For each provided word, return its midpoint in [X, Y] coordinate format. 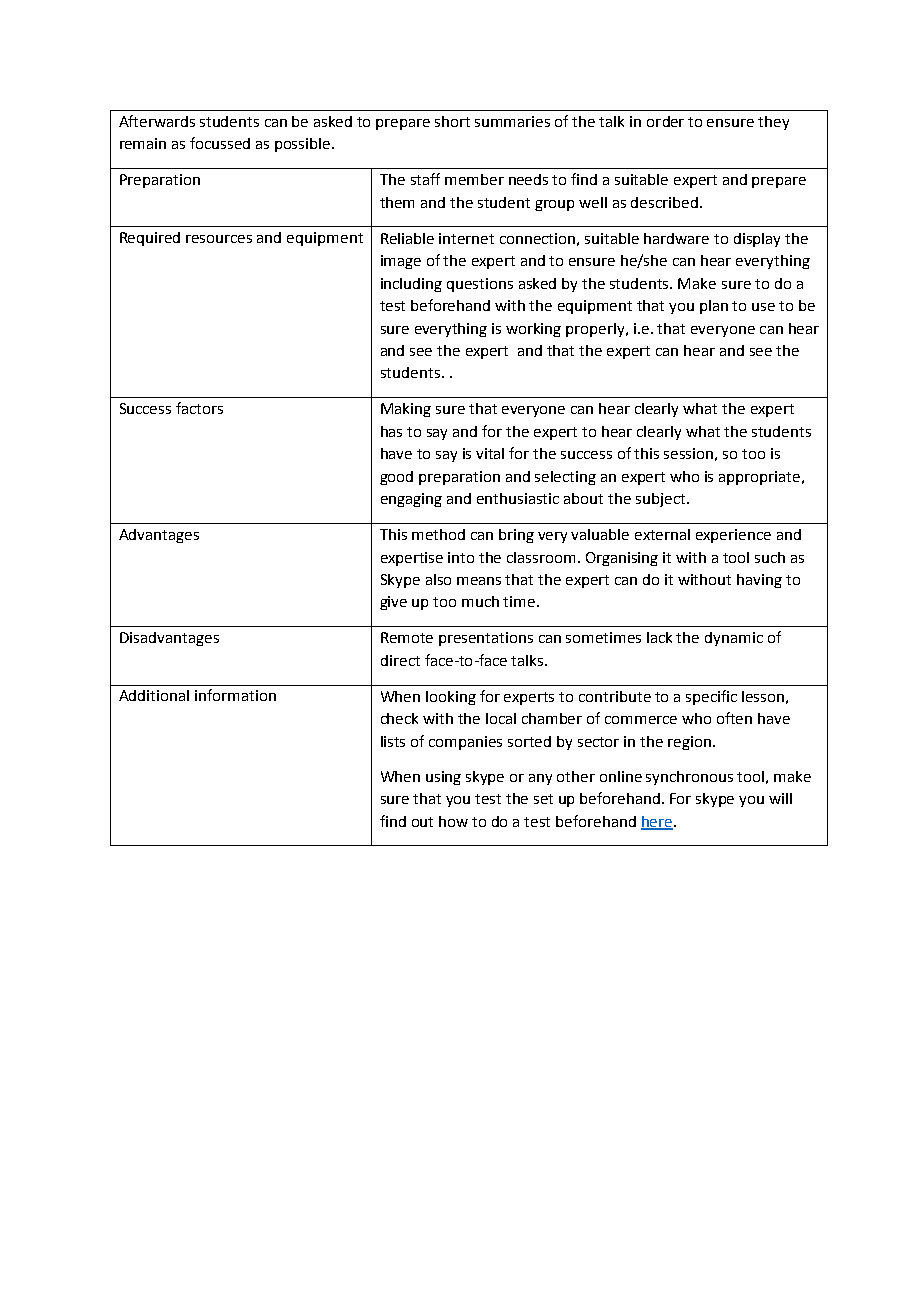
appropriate [761, 478]
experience [733, 536]
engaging [411, 500]
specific [711, 697]
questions [480, 285]
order [665, 121]
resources [219, 239]
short [452, 121]
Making [406, 410]
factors [199, 408]
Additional [154, 695]
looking [451, 698]
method [438, 534]
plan [714, 307]
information [235, 695]
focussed [220, 143]
